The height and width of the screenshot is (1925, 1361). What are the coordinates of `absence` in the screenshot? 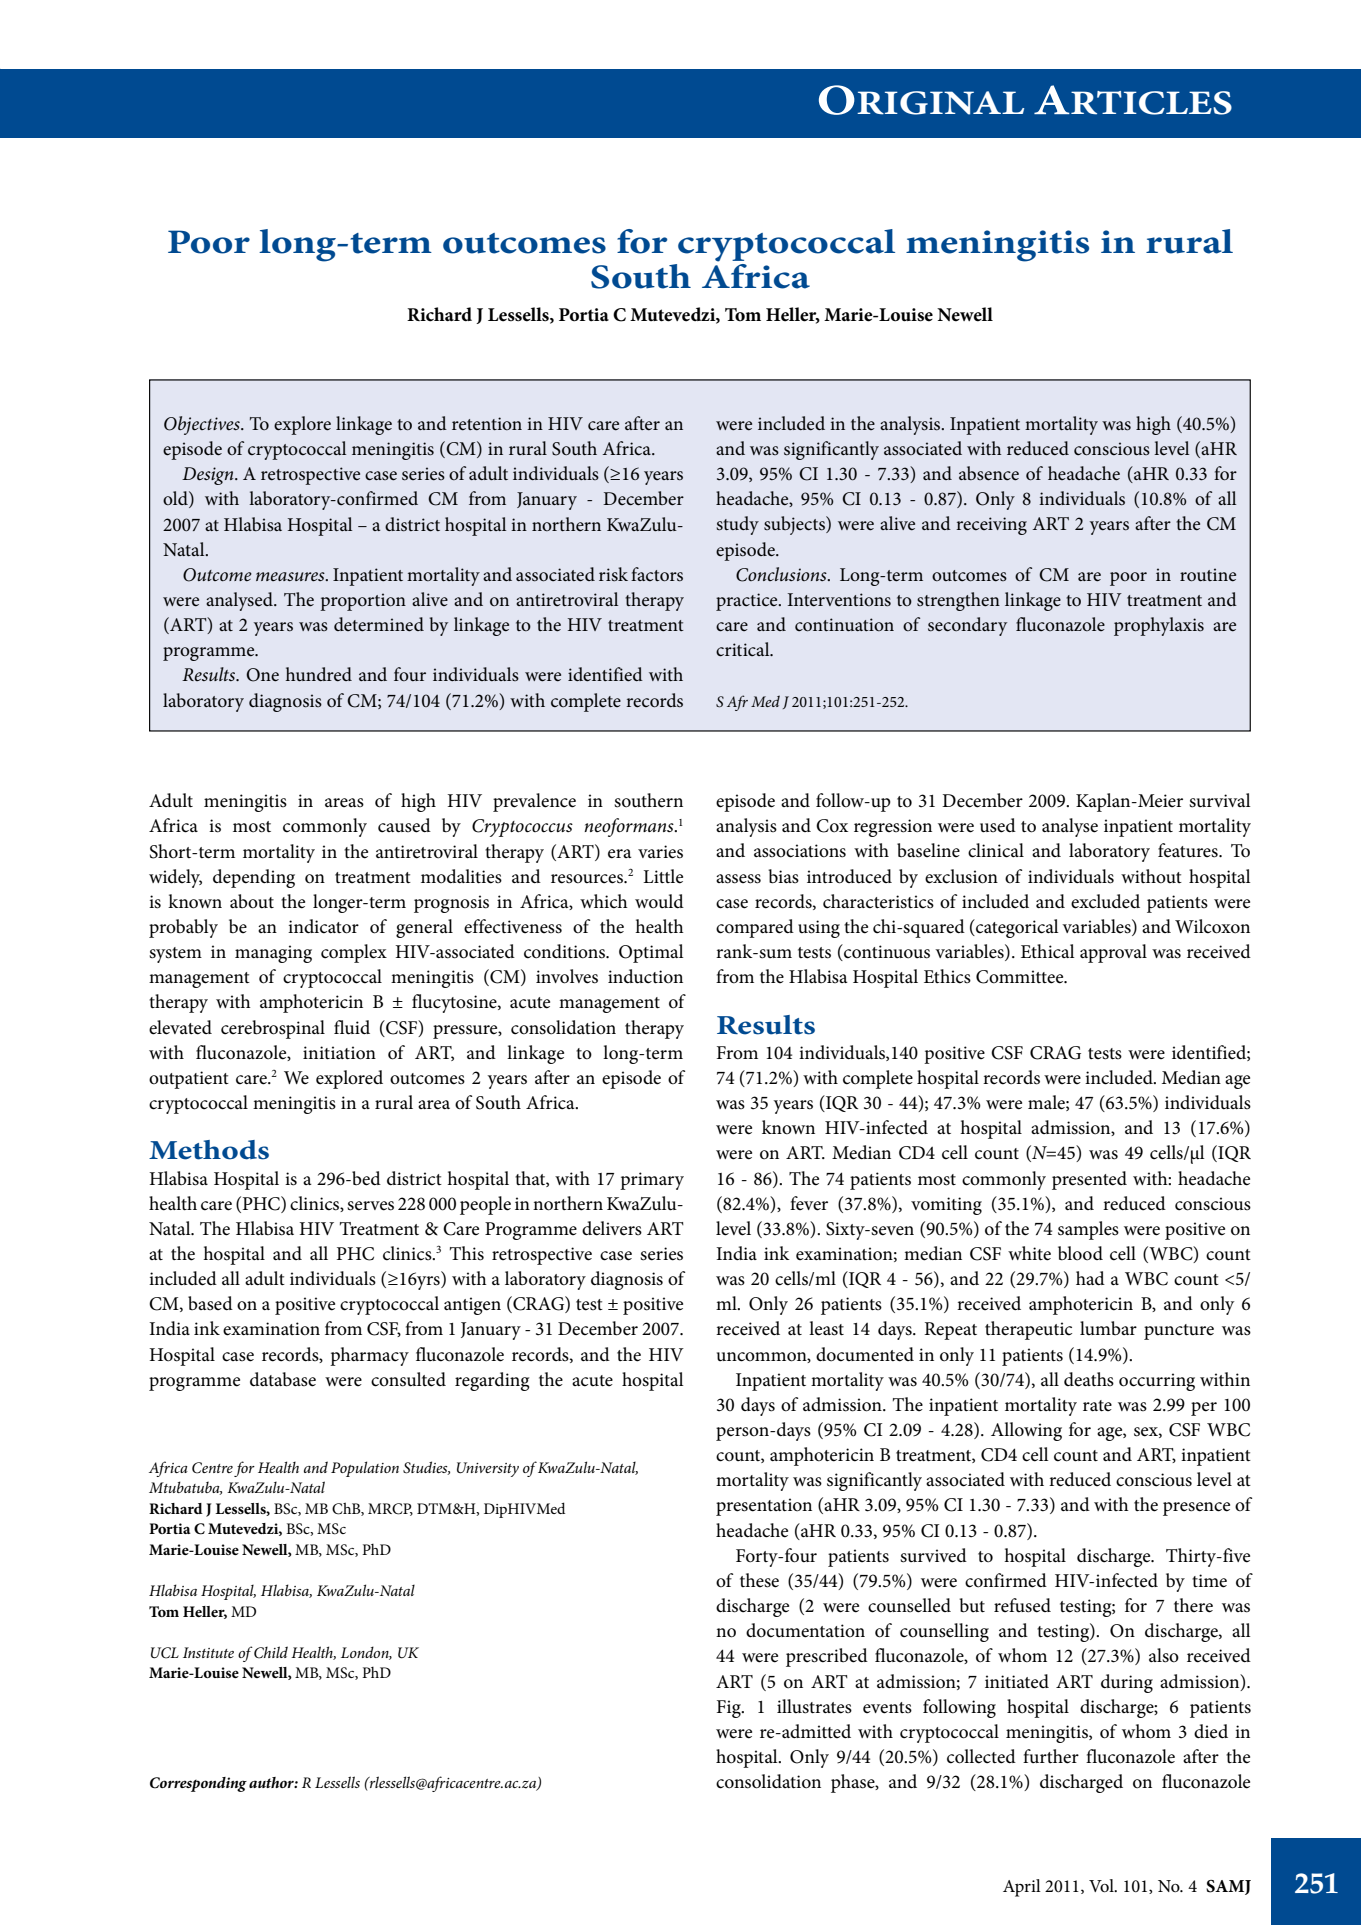 It's located at (989, 473).
